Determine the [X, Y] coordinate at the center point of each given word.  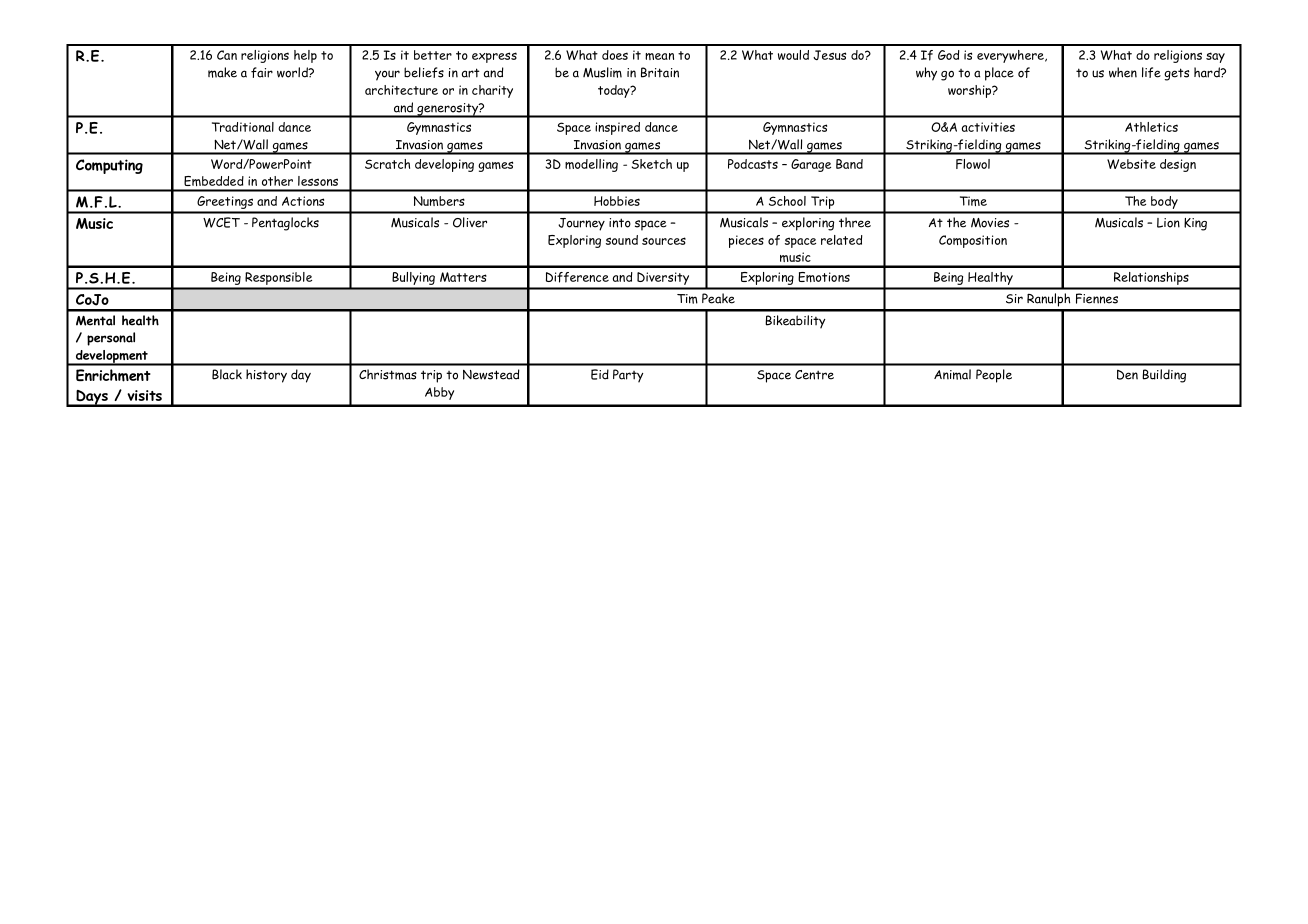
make [222, 72]
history [266, 376]
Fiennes [1097, 298]
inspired [617, 128]
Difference [577, 277]
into [620, 223]
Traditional [243, 127]
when [1123, 72]
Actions [303, 201]
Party [628, 376]
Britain [660, 72]
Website [1131, 164]
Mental [95, 320]
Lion [1168, 223]
